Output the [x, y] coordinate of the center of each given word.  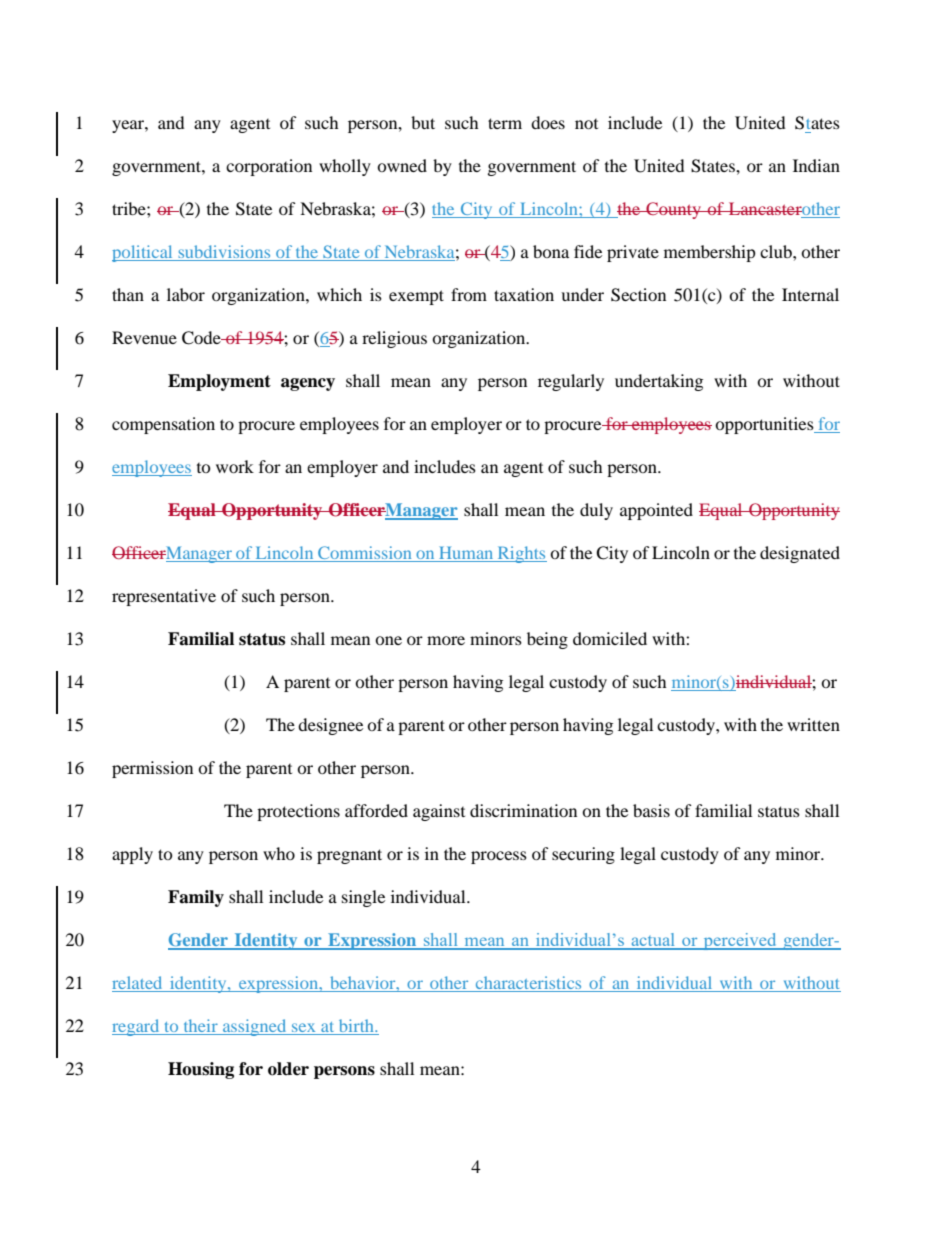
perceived [740, 941]
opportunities [765, 425]
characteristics [528, 984]
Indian [816, 165]
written [813, 724]
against [439, 812]
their [200, 1027]
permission [152, 769]
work [235, 466]
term [505, 123]
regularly [571, 382]
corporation [269, 167]
